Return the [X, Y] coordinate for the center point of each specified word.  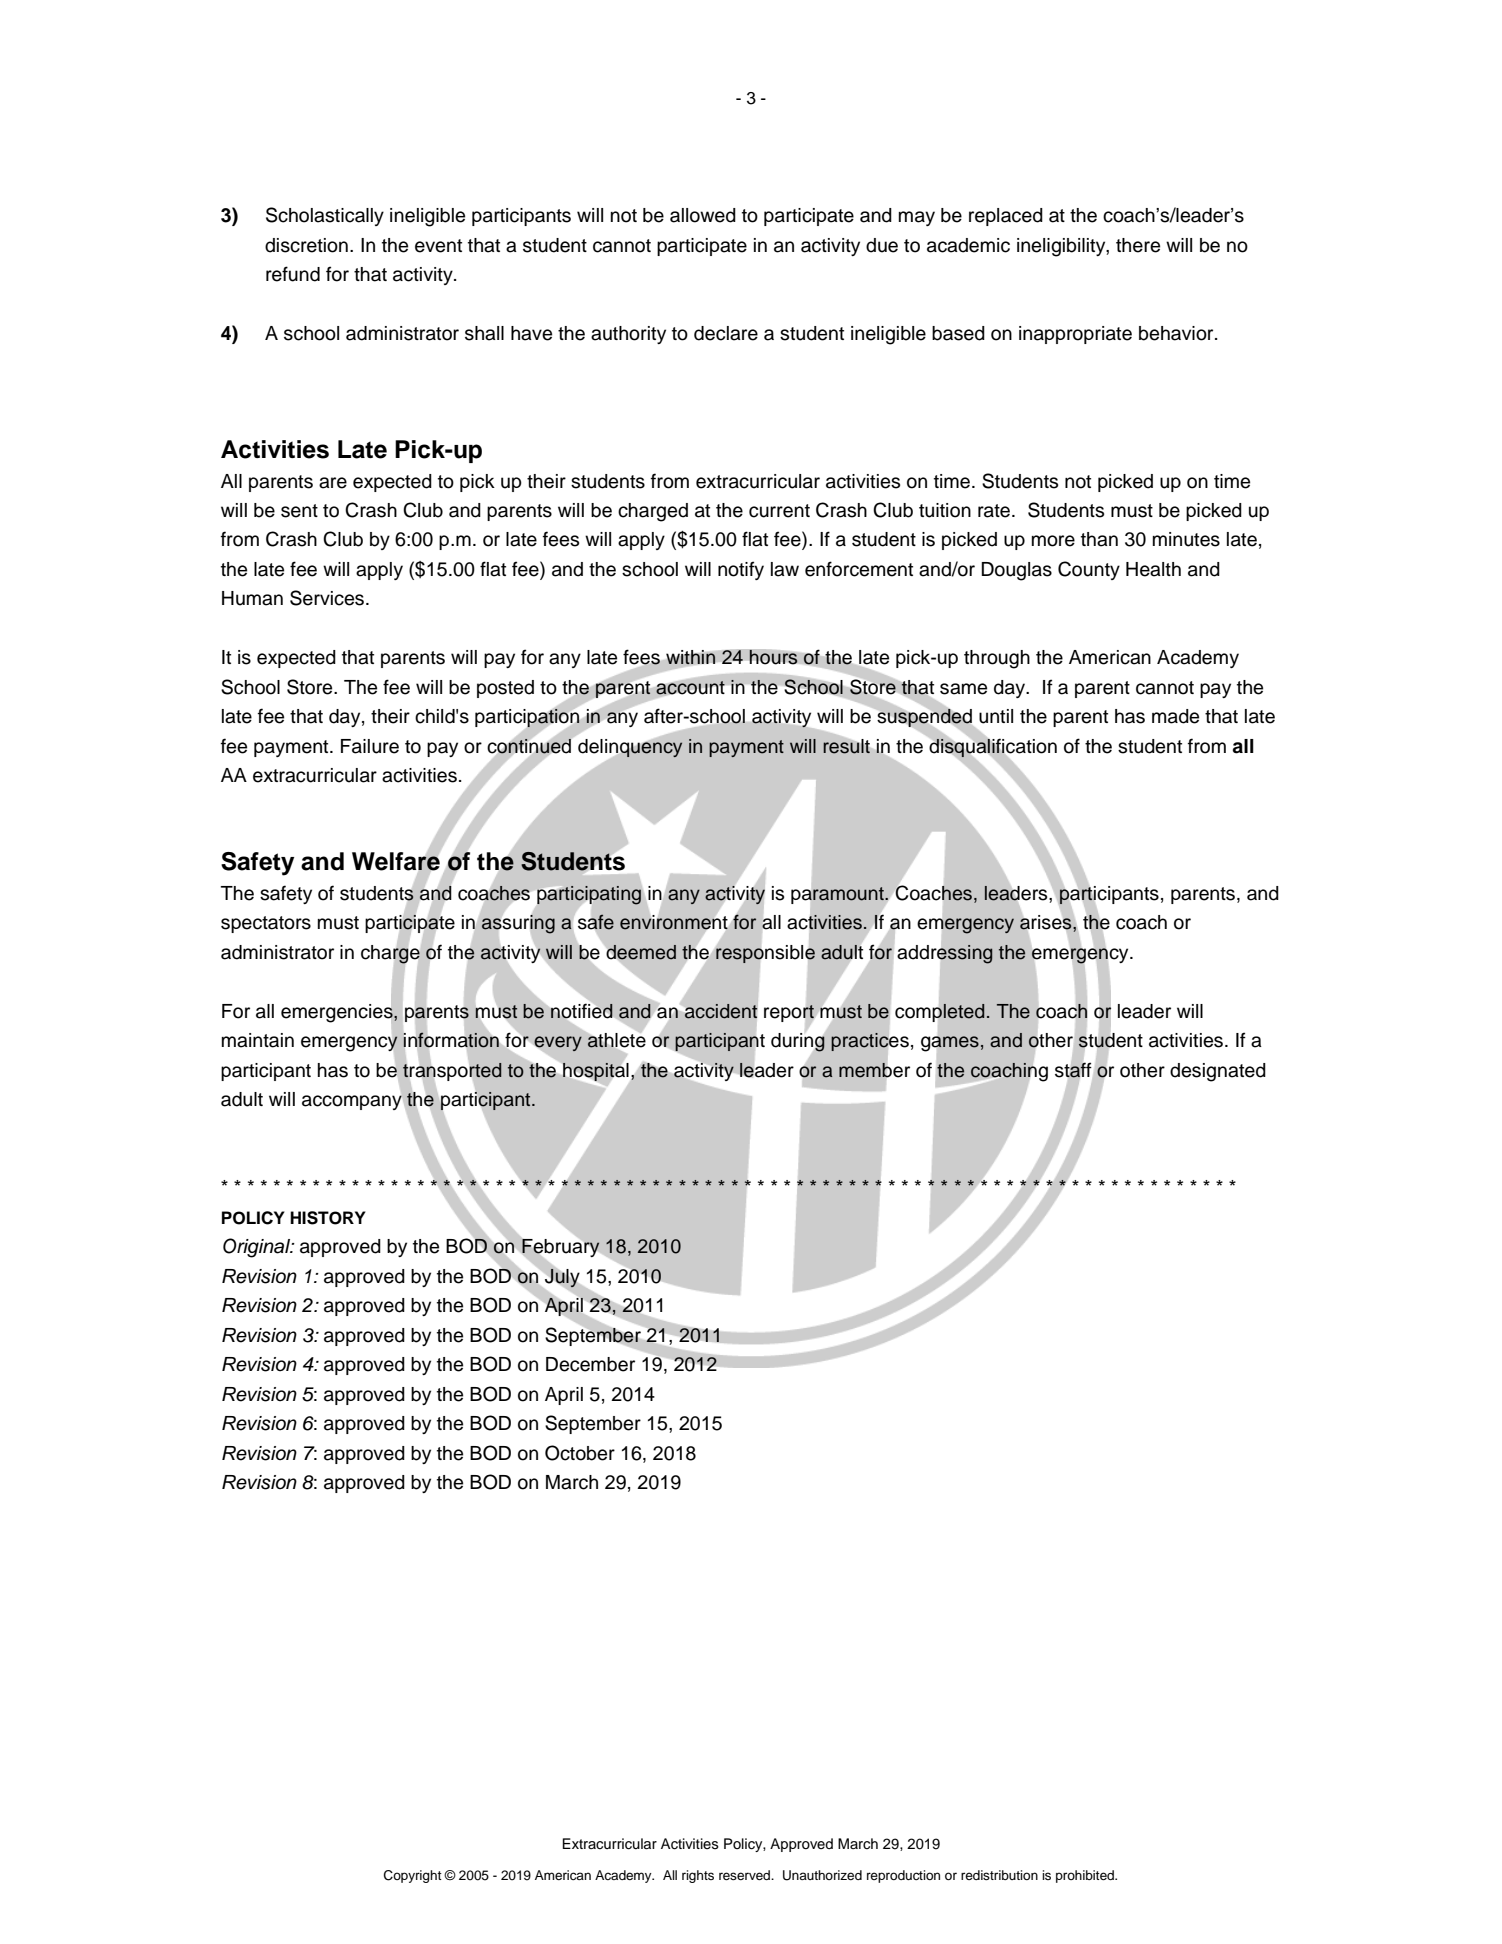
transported [452, 1072]
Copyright [413, 1876]
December [590, 1364]
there [1138, 245]
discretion [306, 245]
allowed [703, 215]
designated [1218, 1072]
